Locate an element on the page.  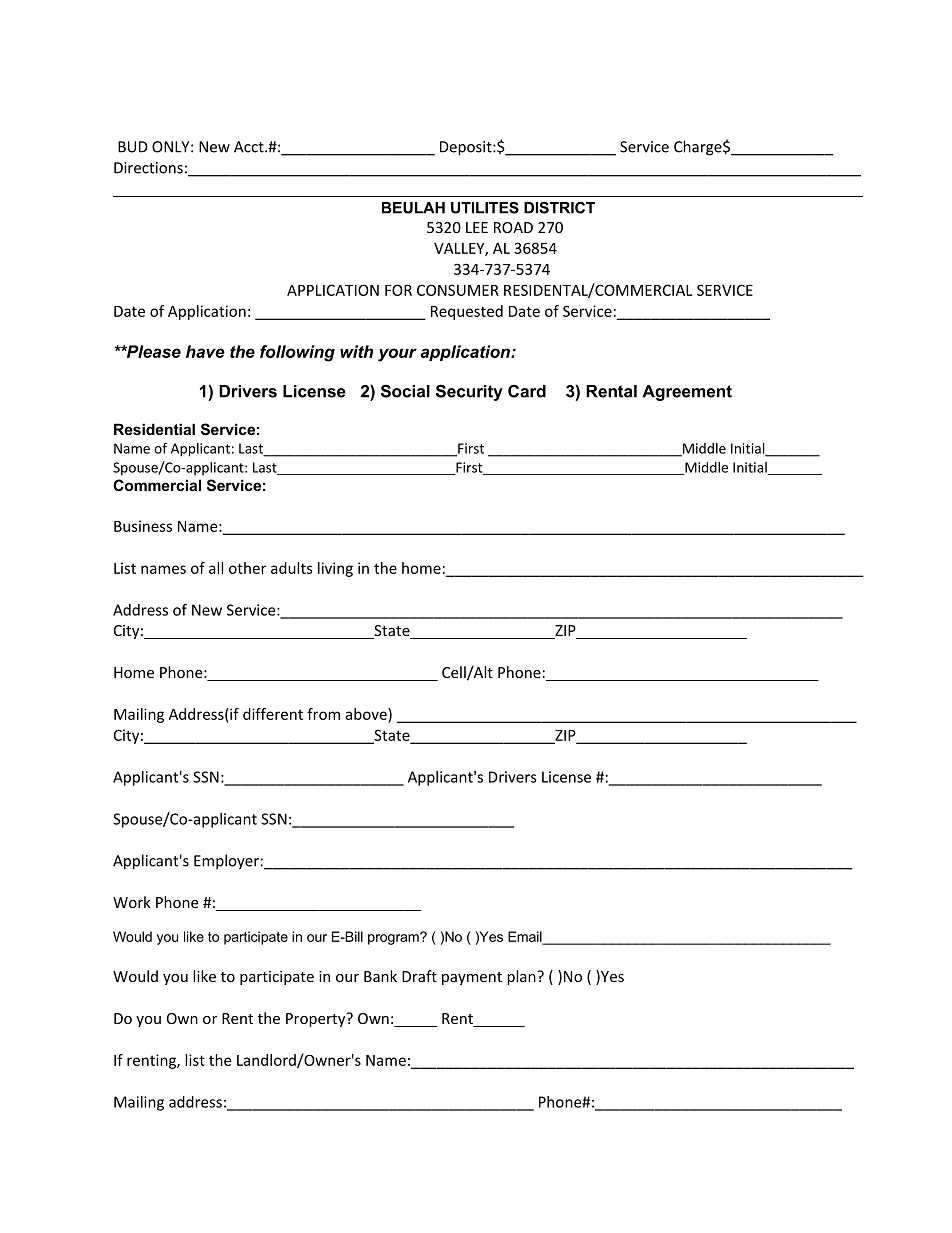
Draft is located at coordinates (419, 976).
